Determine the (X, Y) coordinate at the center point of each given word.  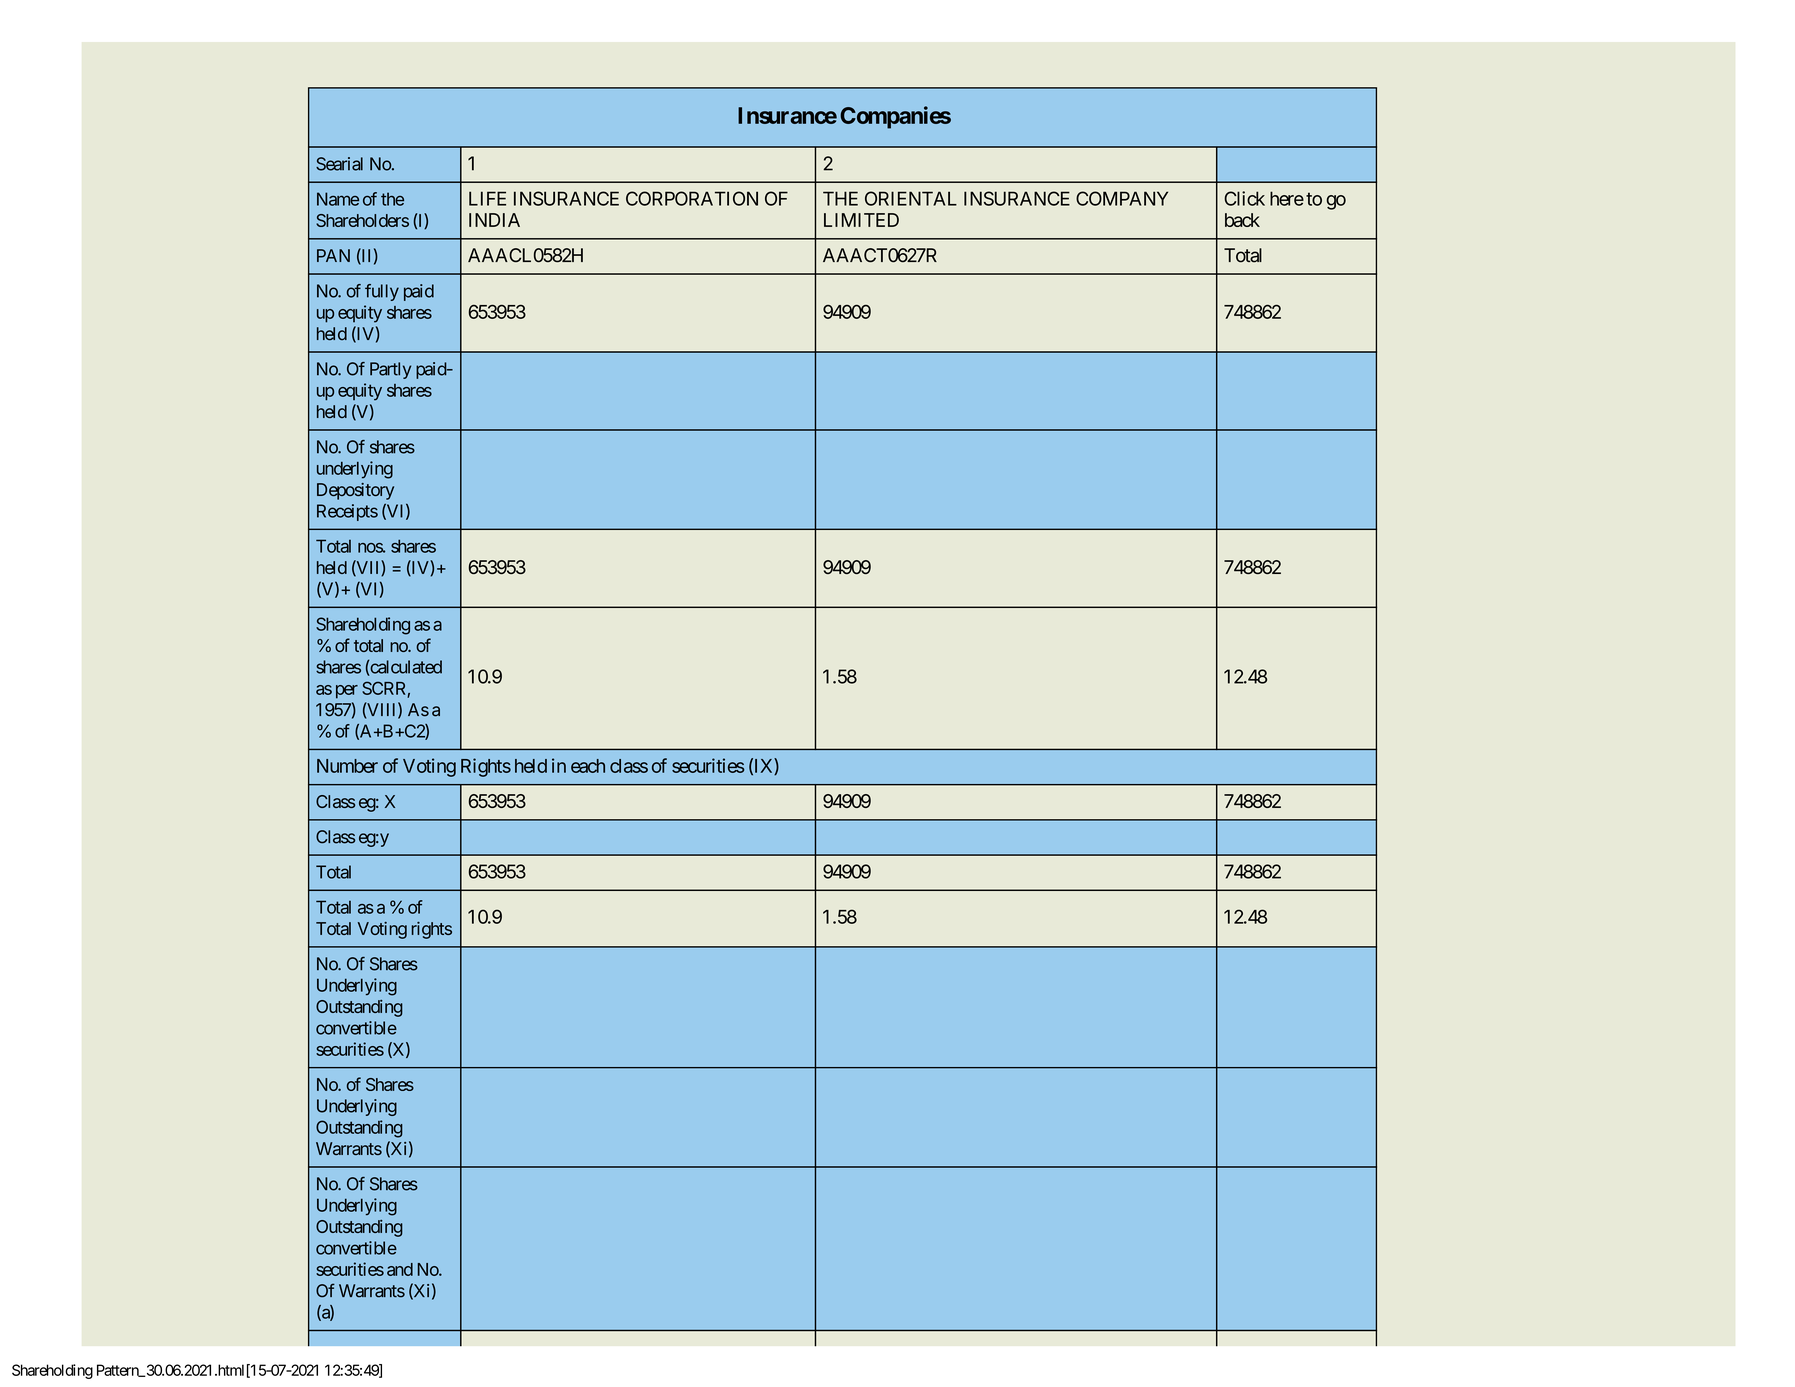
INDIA (494, 220)
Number (347, 766)
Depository (355, 491)
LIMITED (861, 220)
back (1242, 220)
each (588, 766)
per (347, 692)
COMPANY (1122, 198)
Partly (390, 370)
